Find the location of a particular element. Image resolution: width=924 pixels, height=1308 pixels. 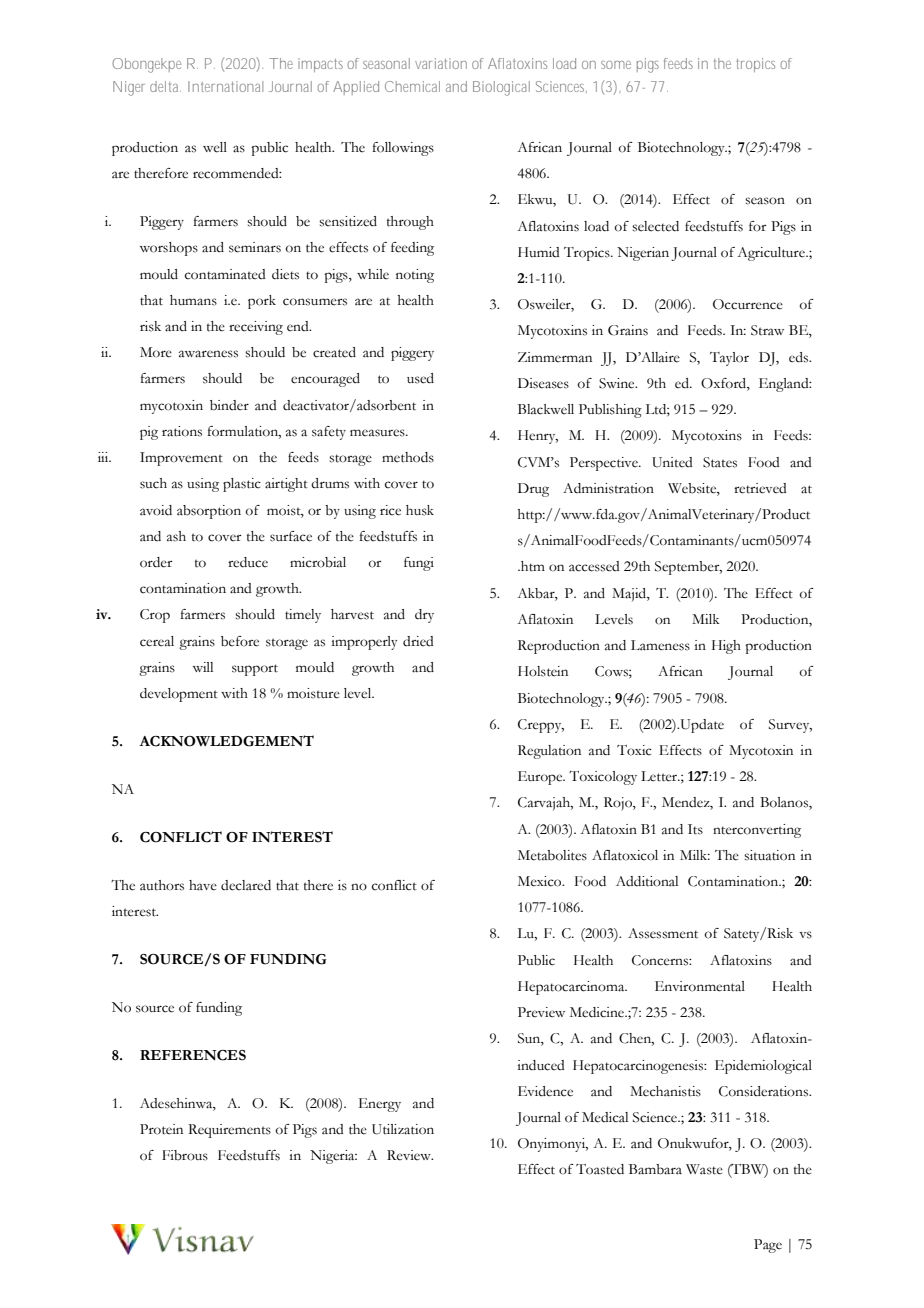

Fibrous is located at coordinates (185, 1155).
